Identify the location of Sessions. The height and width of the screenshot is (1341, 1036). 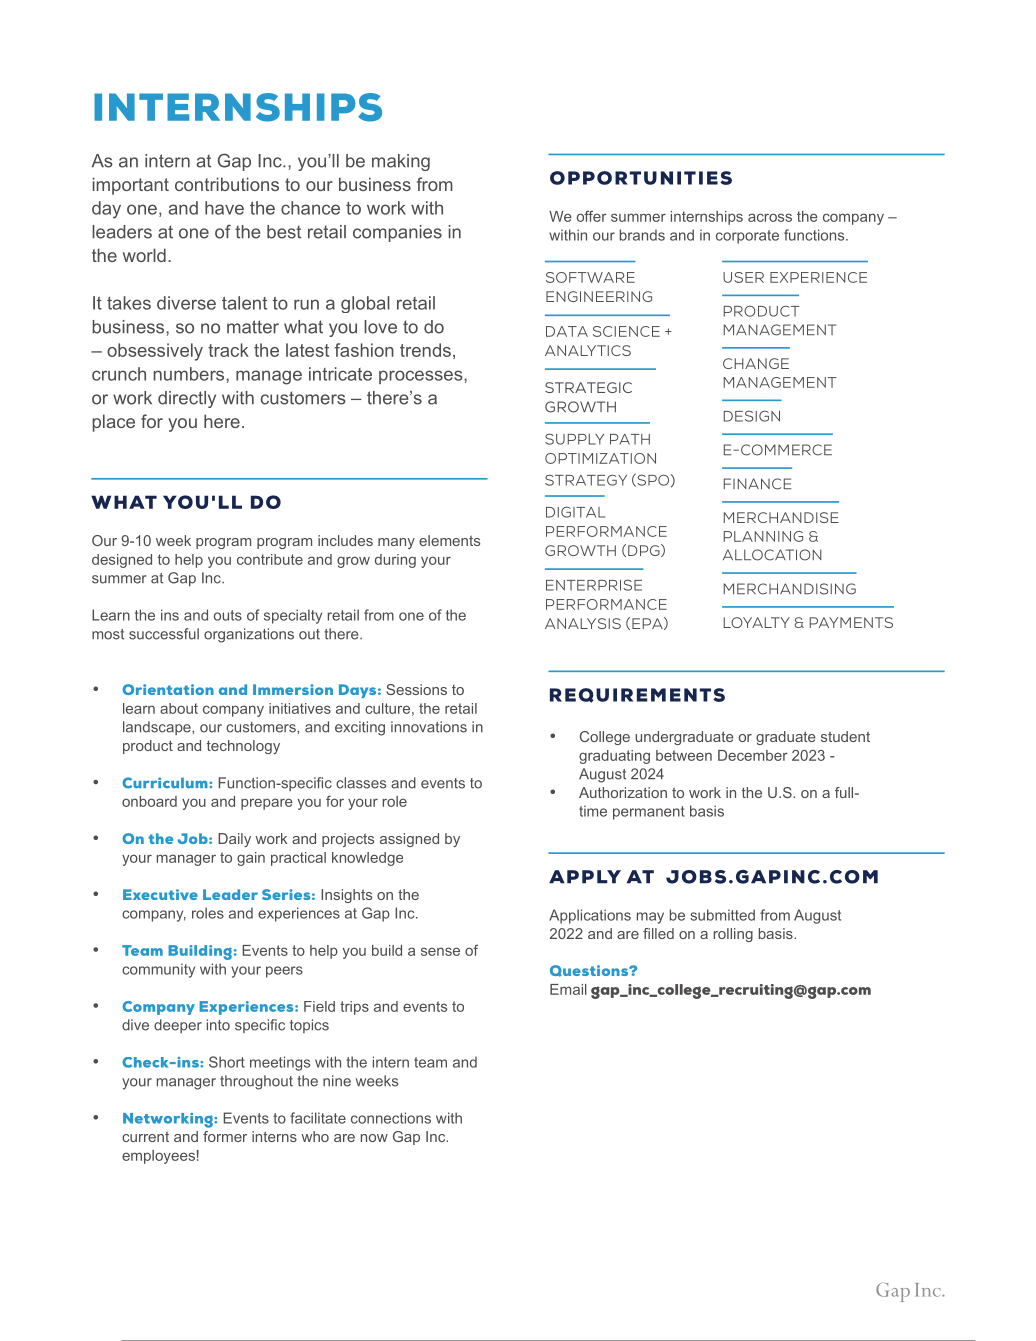
(416, 689).
